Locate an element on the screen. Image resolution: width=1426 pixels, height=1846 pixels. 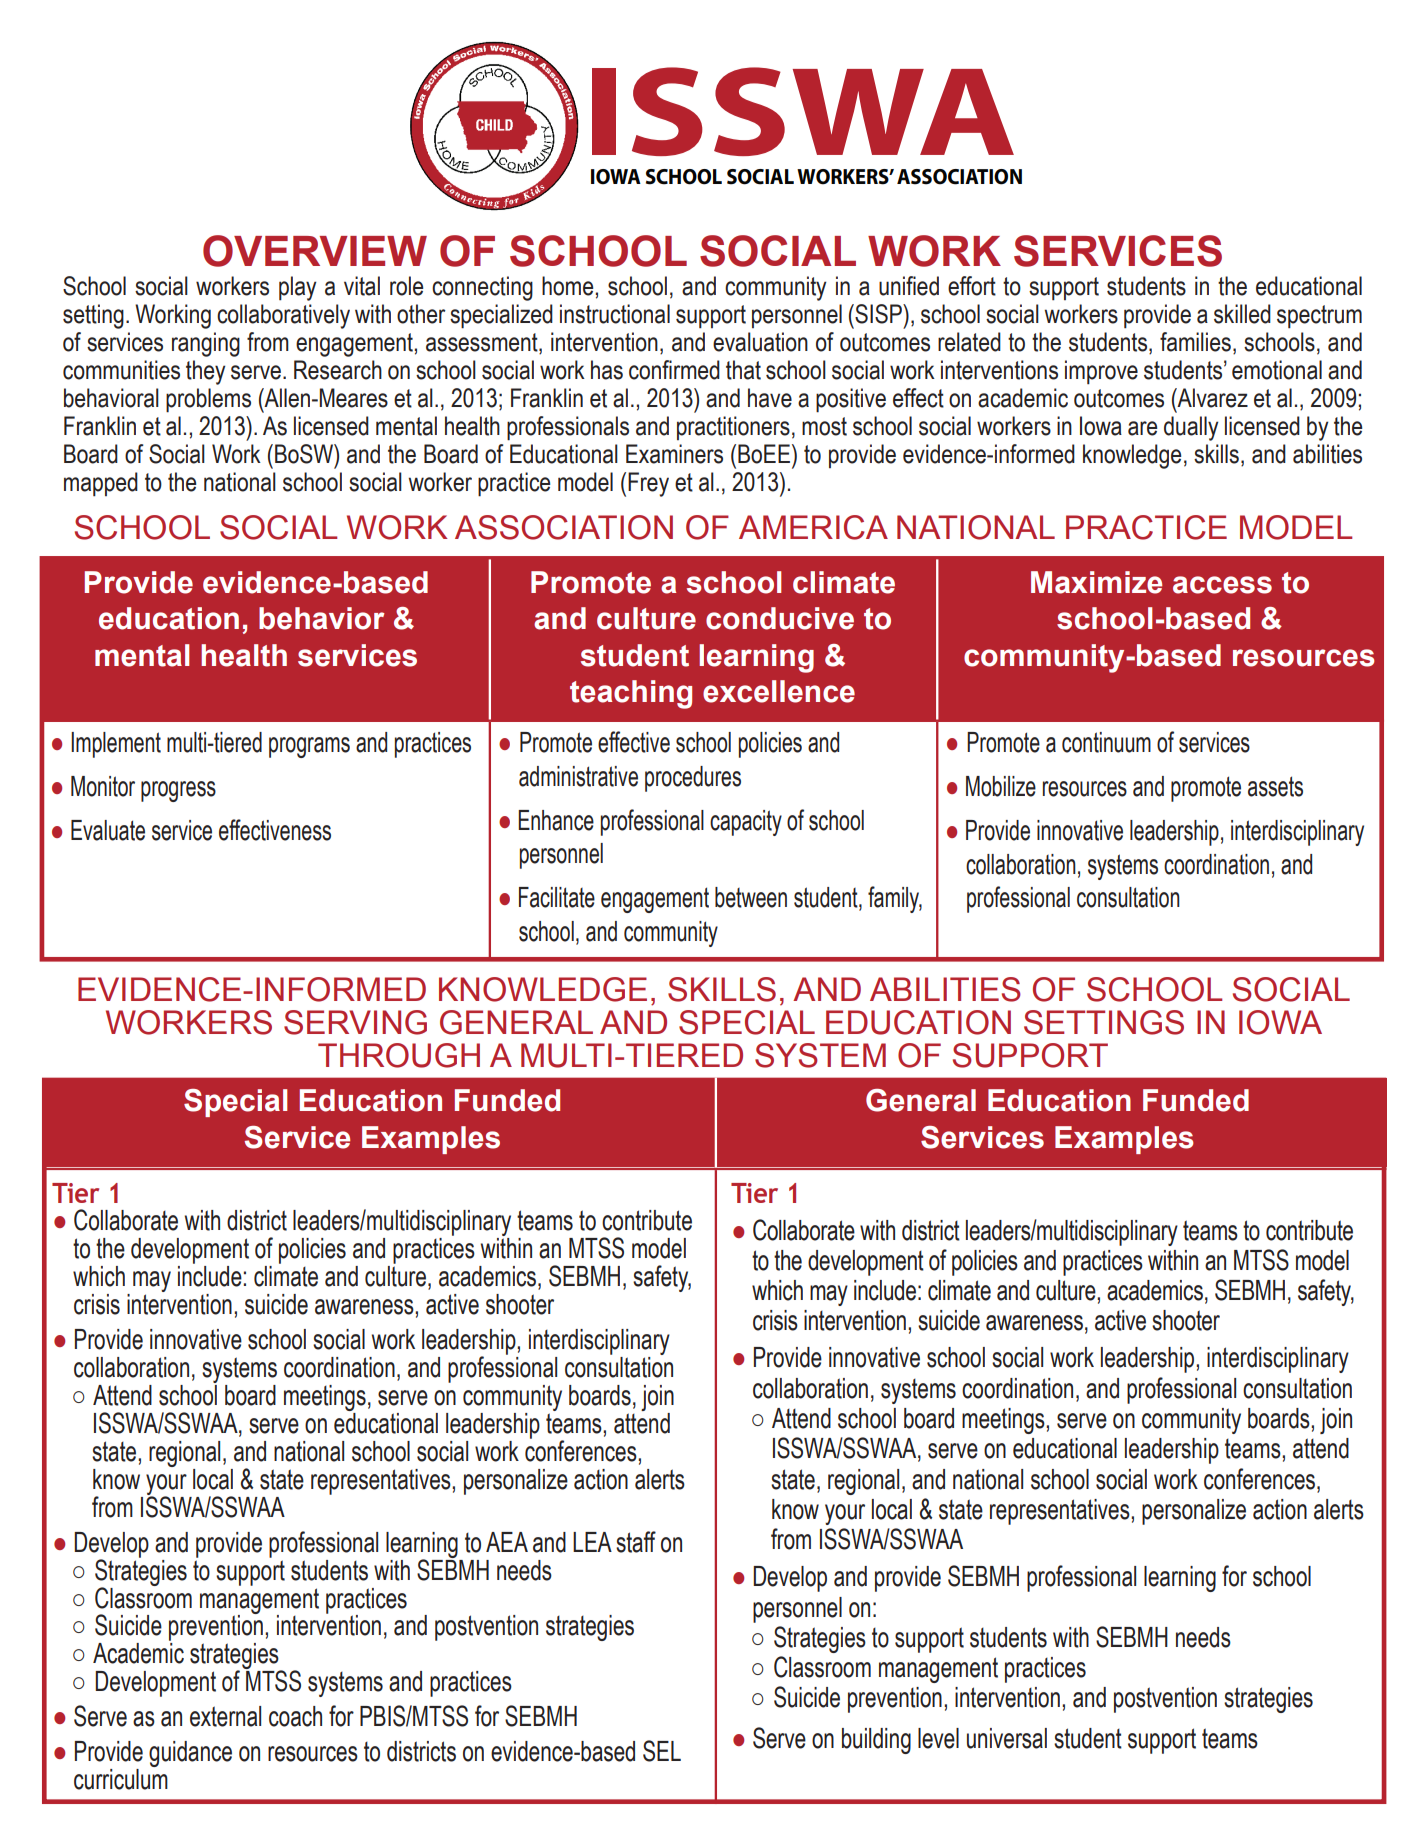
excellence is located at coordinates (779, 691).
